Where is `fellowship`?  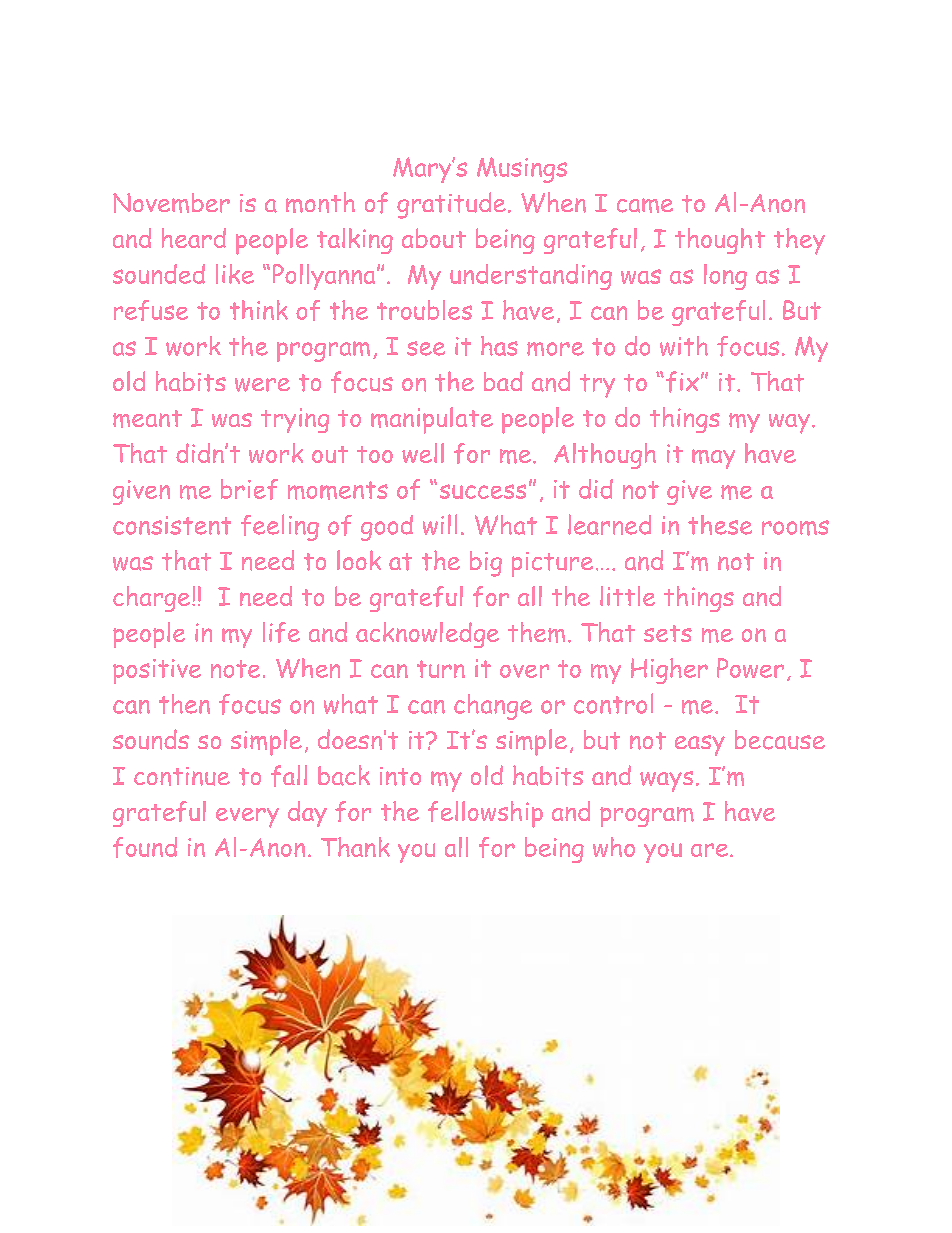
fellowship is located at coordinates (485, 814).
